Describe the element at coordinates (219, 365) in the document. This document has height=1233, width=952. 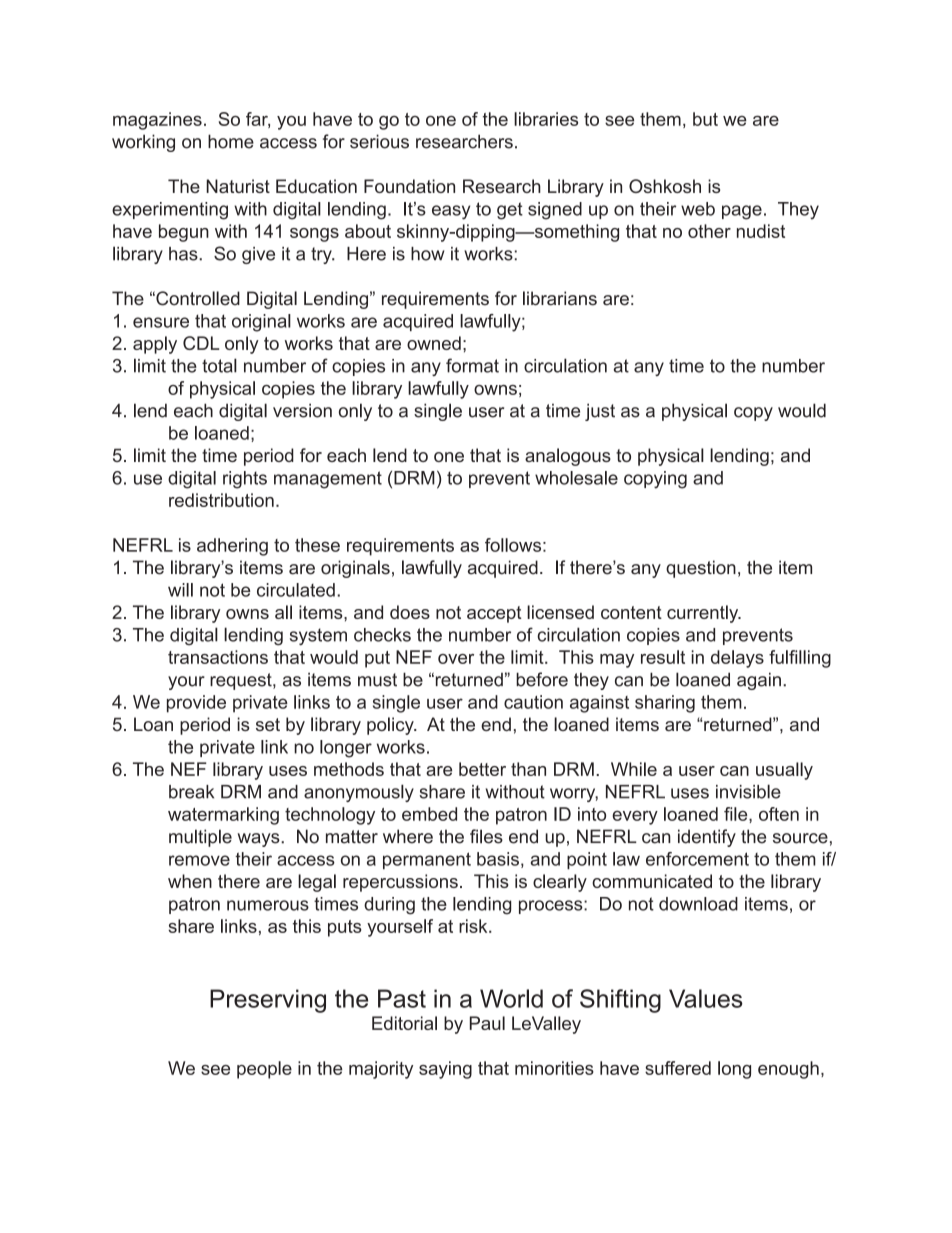
I see `total` at that location.
